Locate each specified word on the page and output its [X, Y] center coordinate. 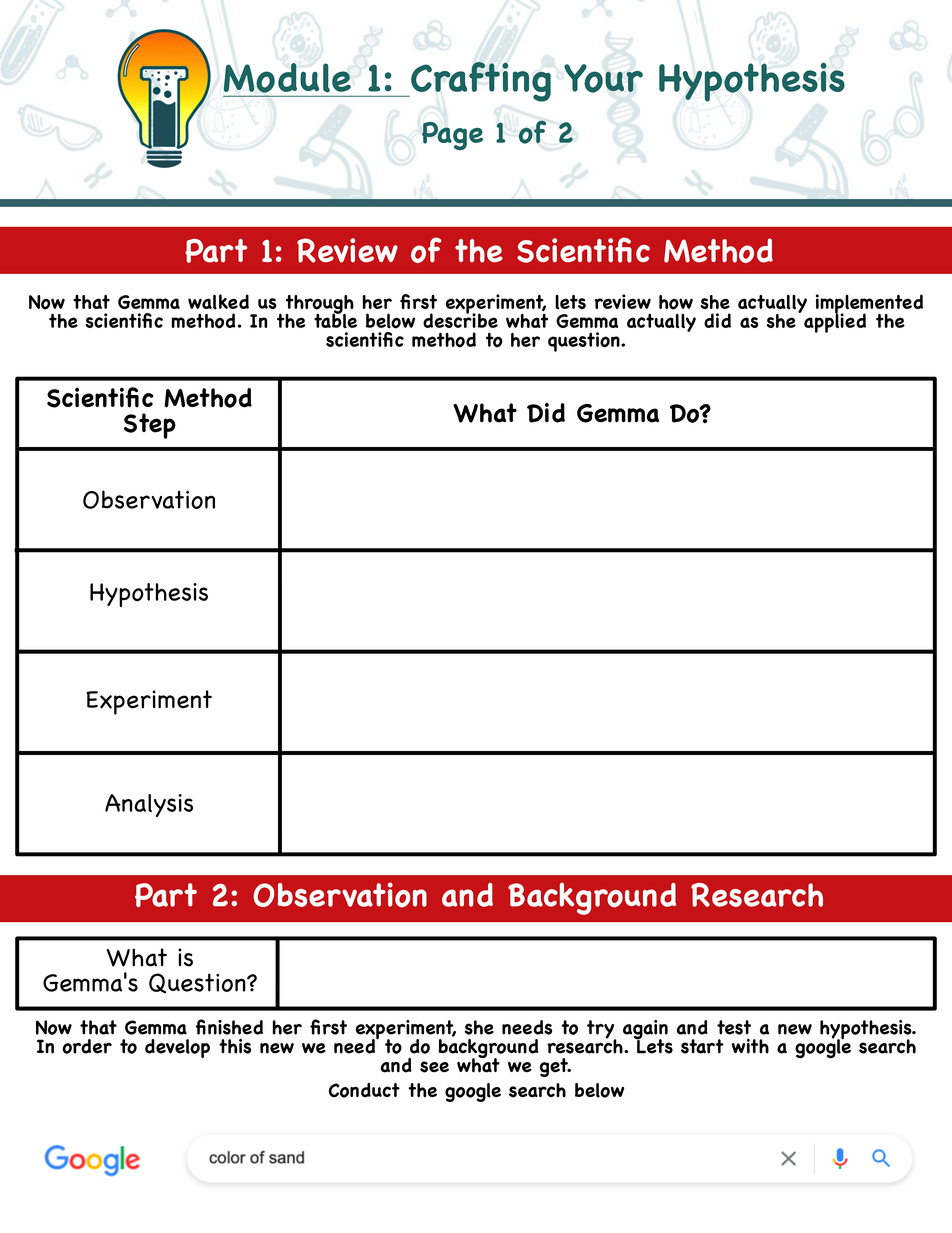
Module [287, 78]
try [601, 1030]
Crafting [480, 82]
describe [460, 319]
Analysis [149, 805]
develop [177, 1048]
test [734, 1027]
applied [835, 322]
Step [150, 426]
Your [603, 78]
